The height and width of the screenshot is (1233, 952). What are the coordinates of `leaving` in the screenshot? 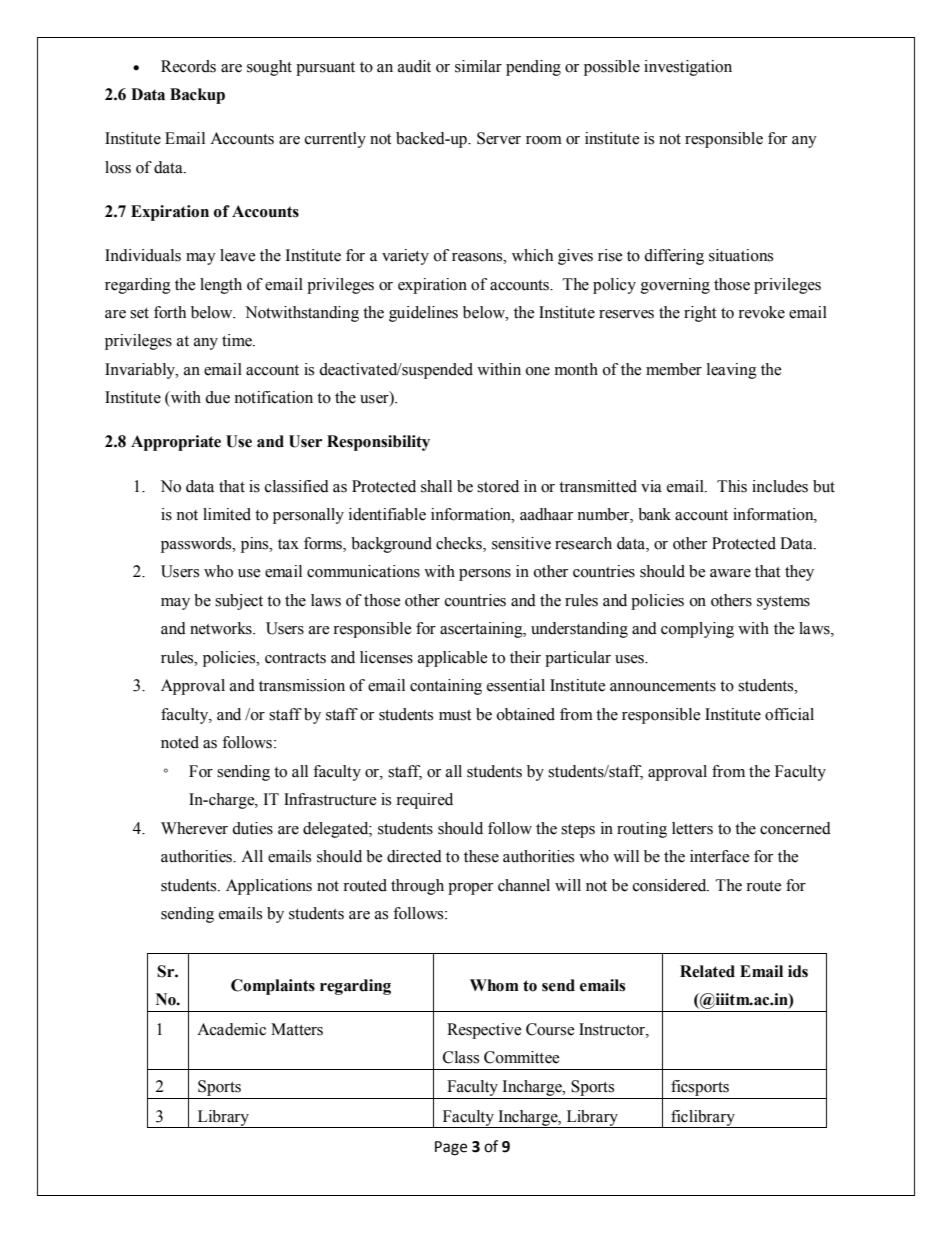 It's located at (732, 371).
